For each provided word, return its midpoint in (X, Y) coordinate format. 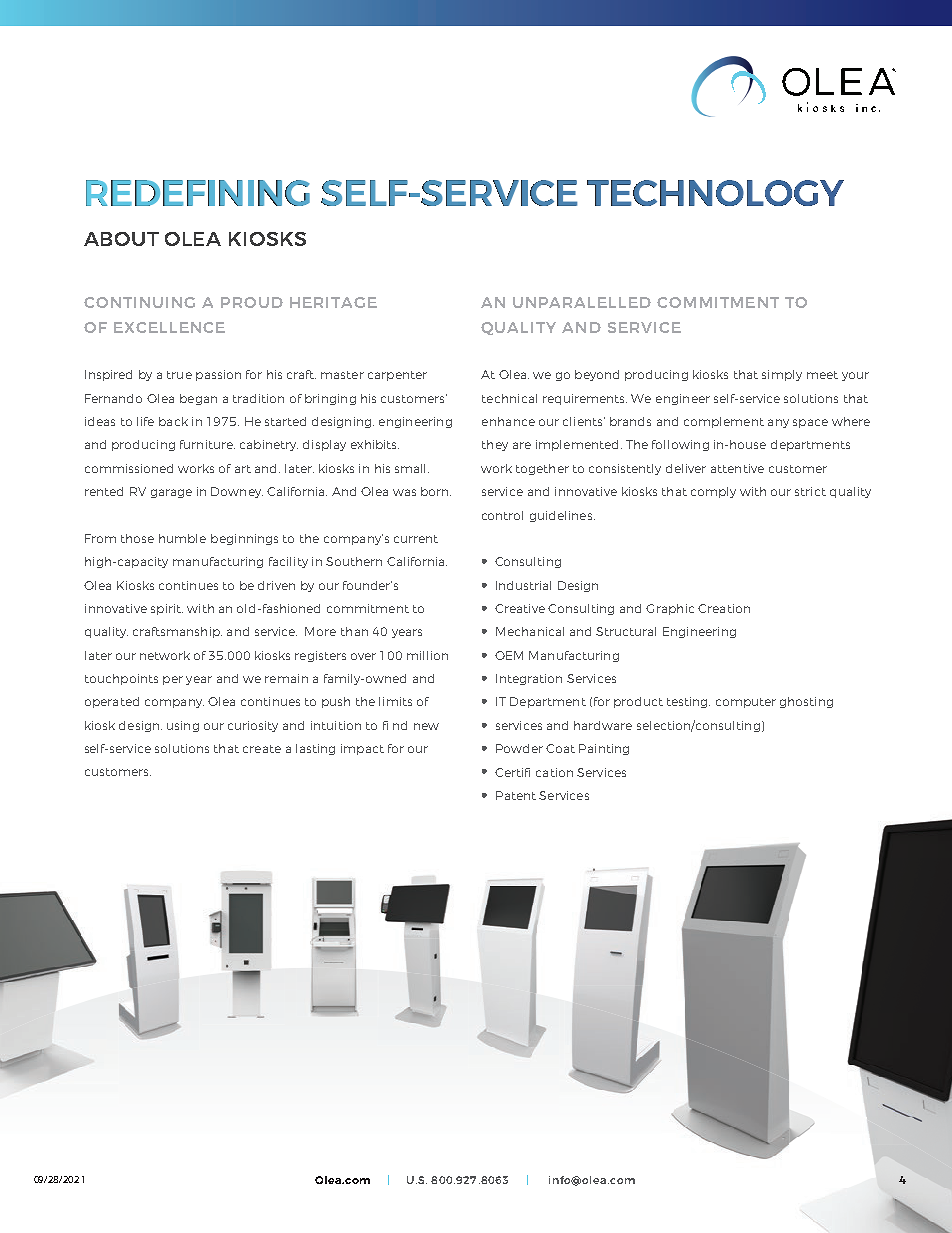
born (436, 491)
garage (171, 493)
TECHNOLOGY (715, 193)
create (262, 749)
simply (782, 375)
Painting (604, 749)
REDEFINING (198, 193)
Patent (516, 795)
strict (810, 491)
